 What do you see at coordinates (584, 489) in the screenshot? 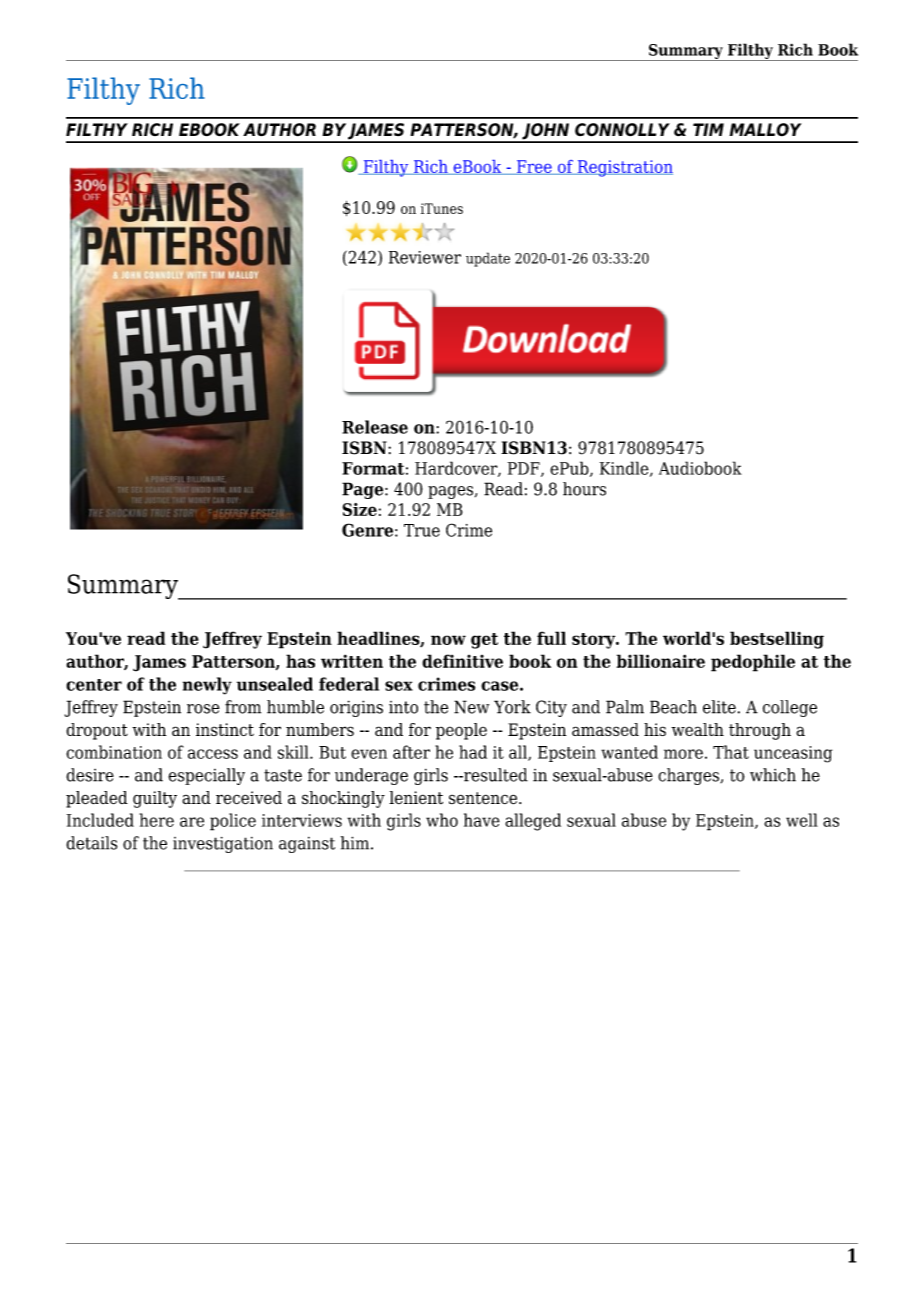
I see `hours` at bounding box center [584, 489].
